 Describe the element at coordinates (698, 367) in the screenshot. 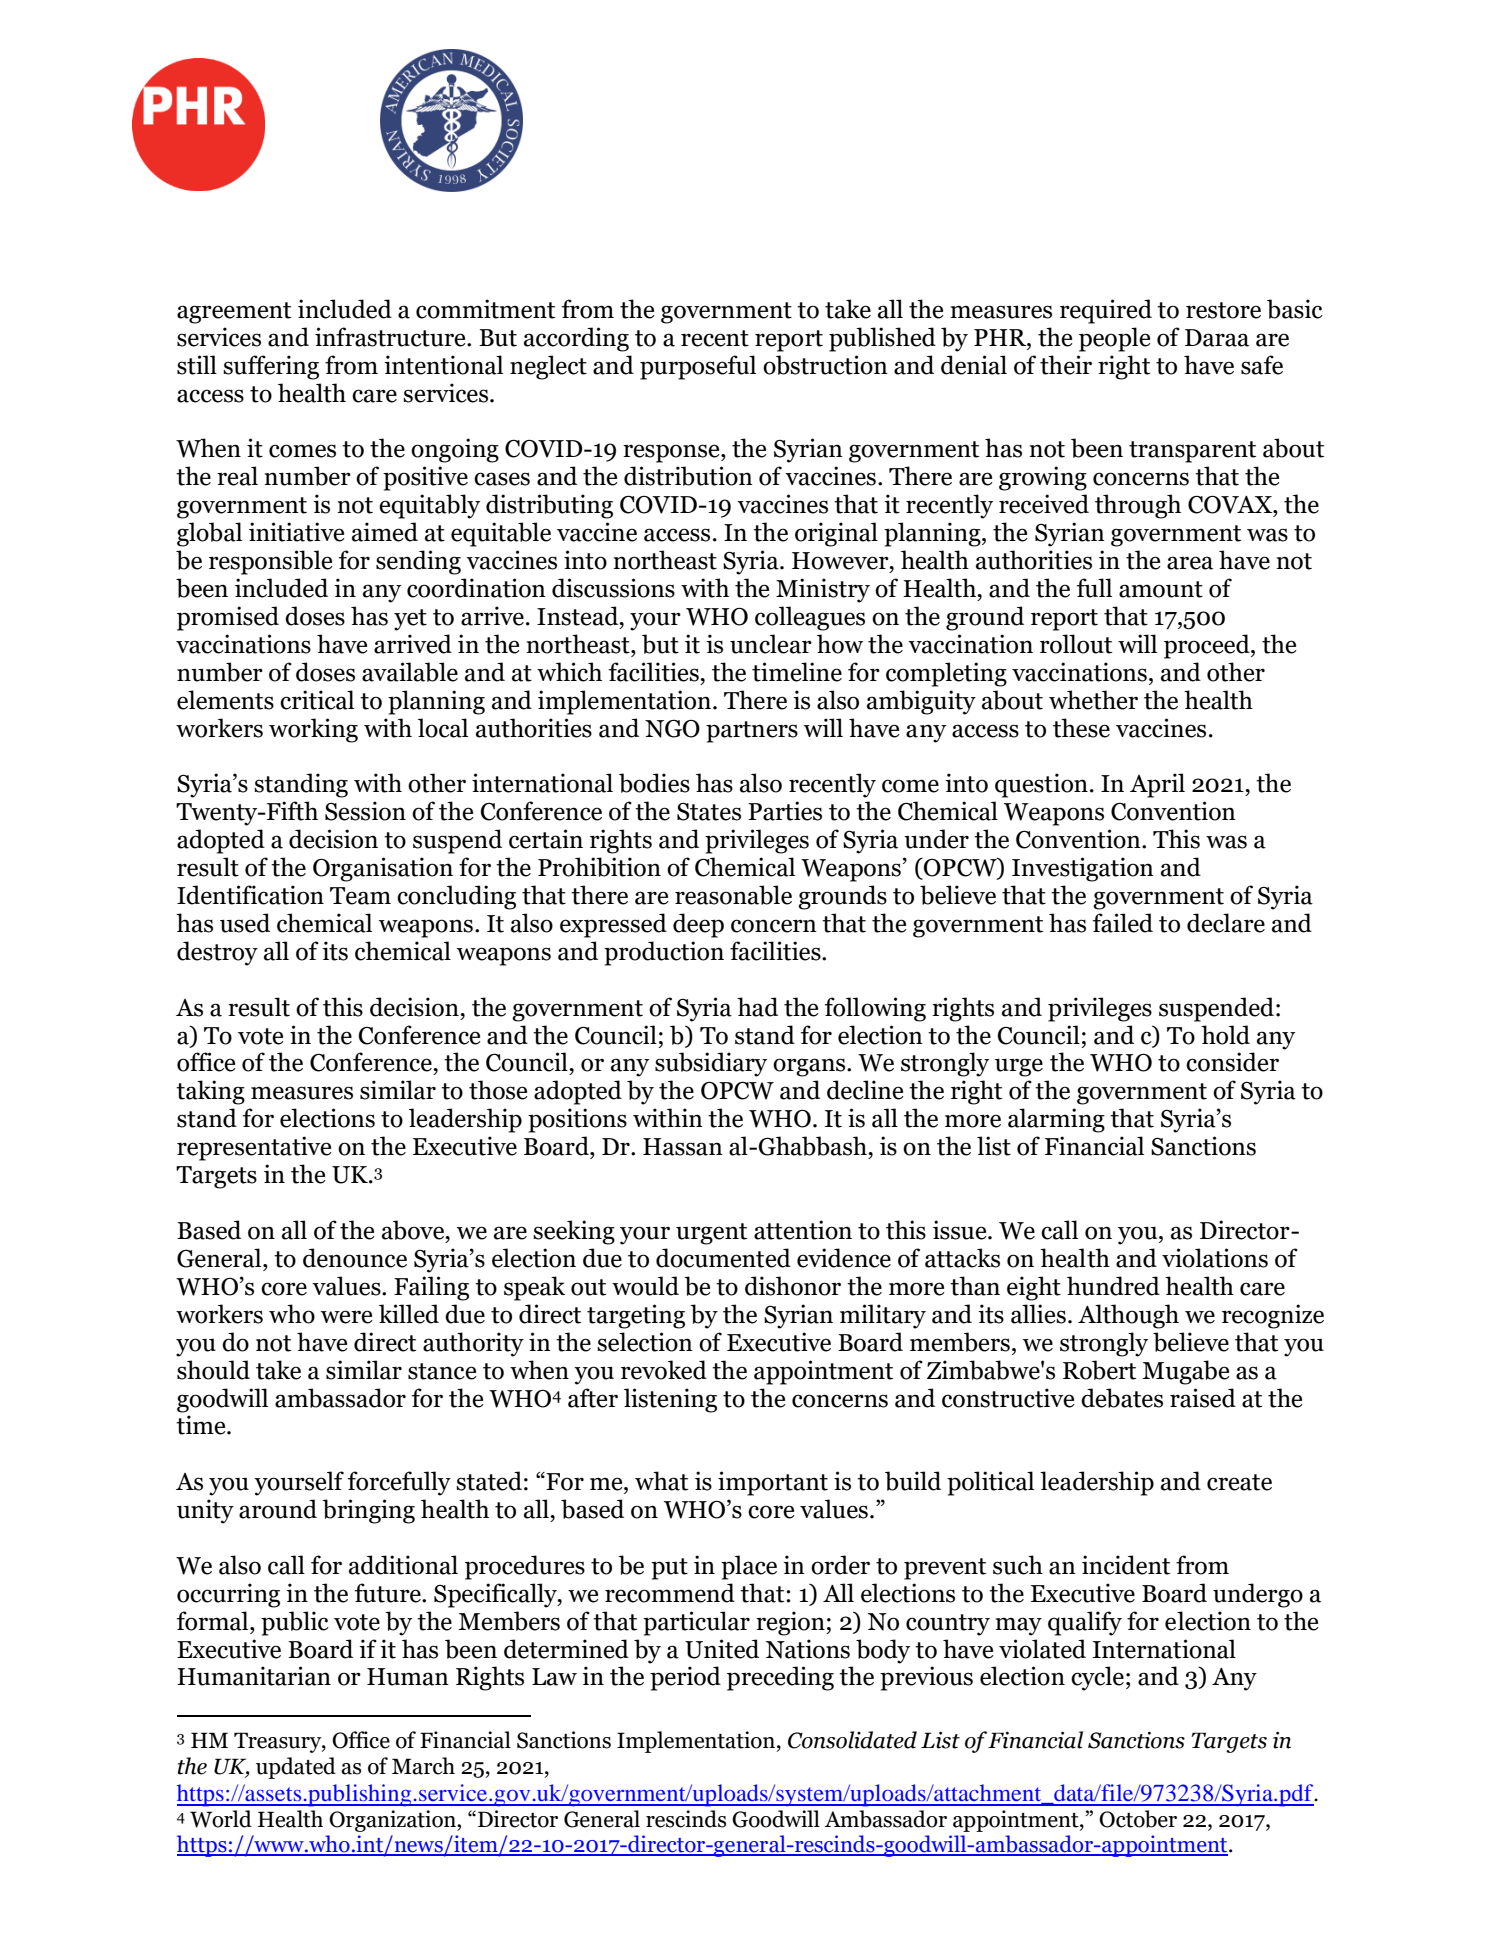

I see `purposeful` at that location.
